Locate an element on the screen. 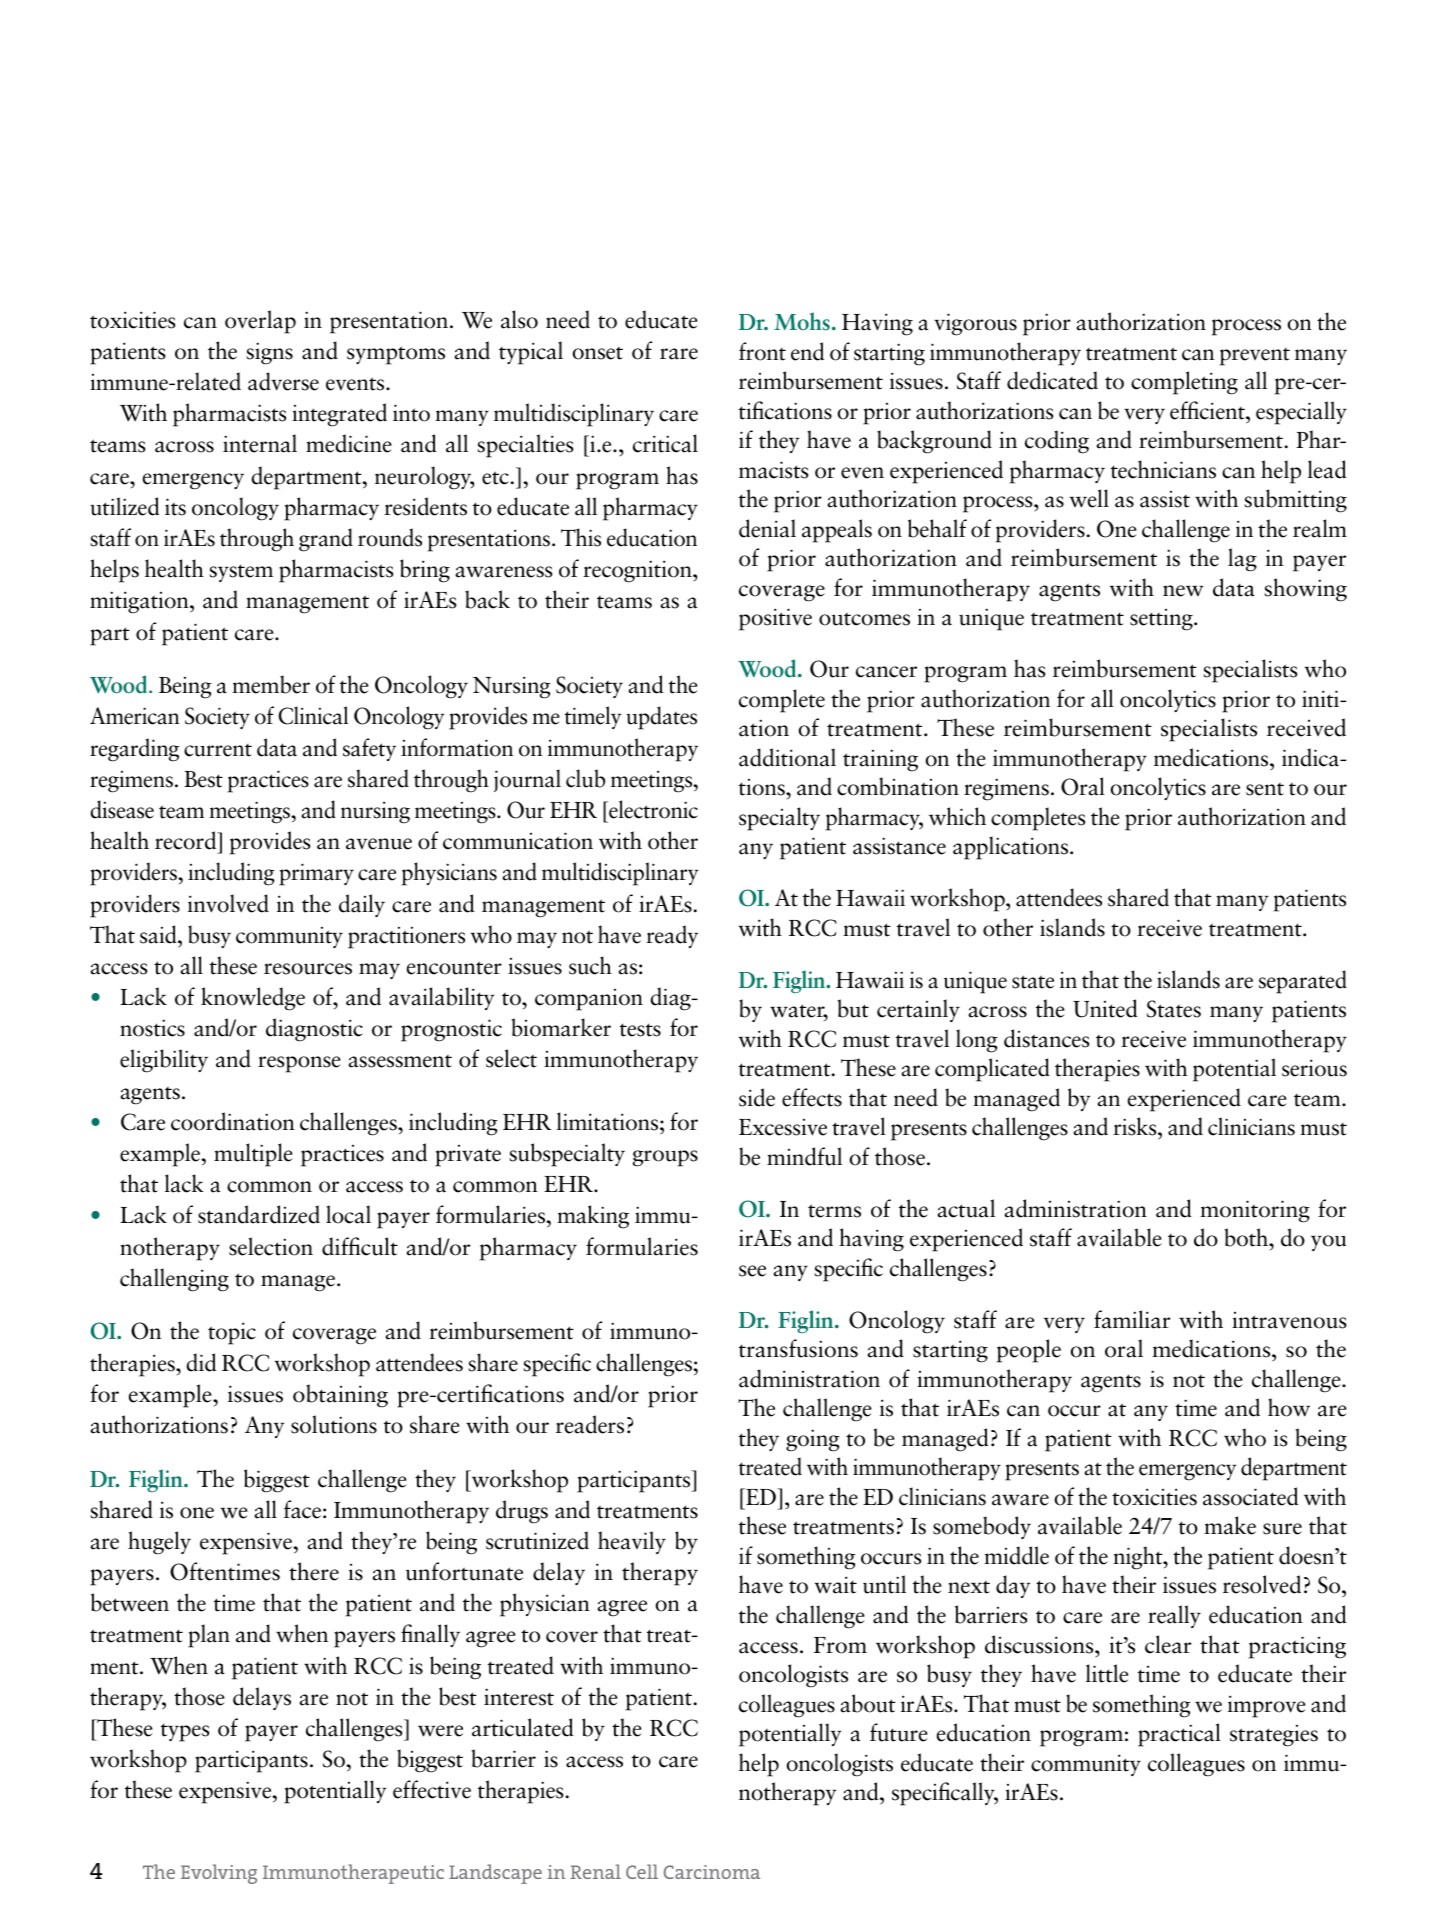 The image size is (1437, 1931). familiar is located at coordinates (1132, 1319).
